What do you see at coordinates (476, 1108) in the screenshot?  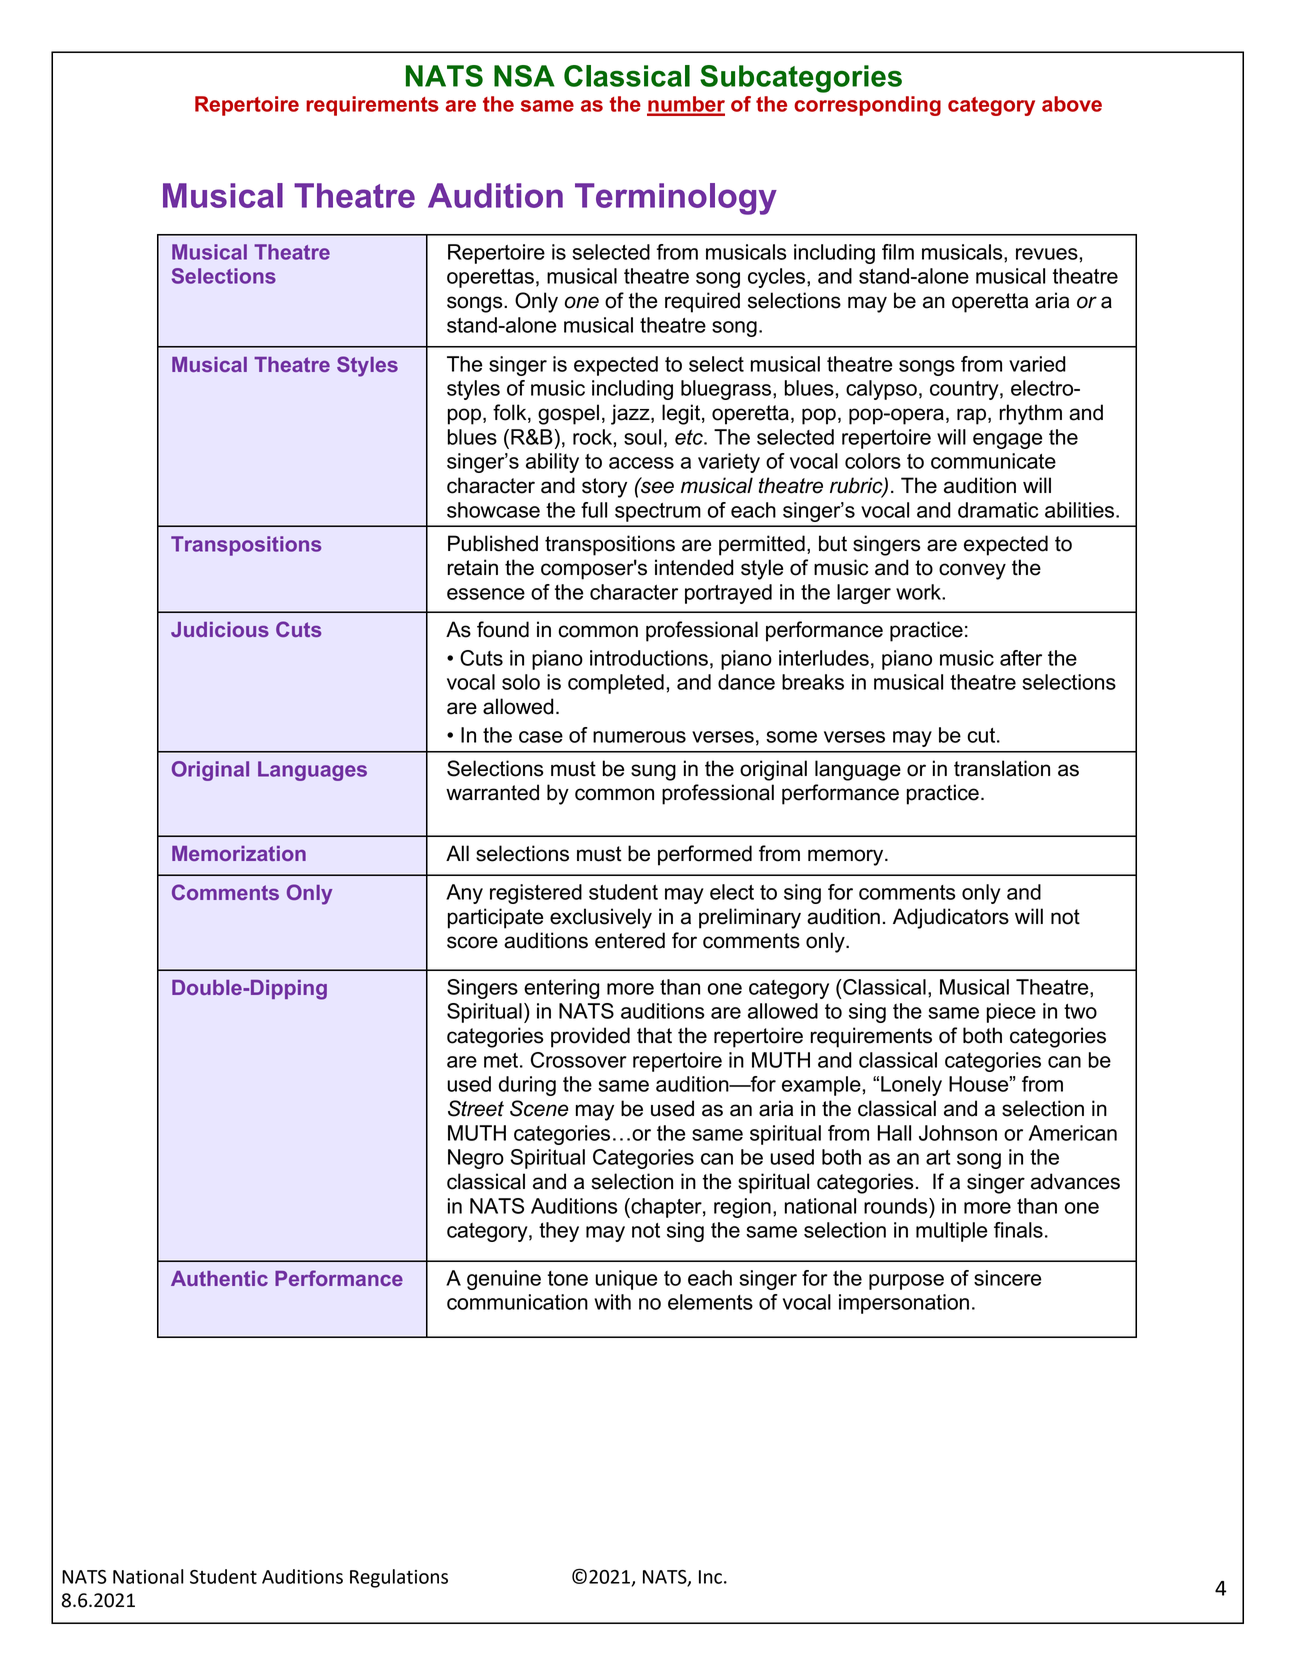 I see `Street` at bounding box center [476, 1108].
